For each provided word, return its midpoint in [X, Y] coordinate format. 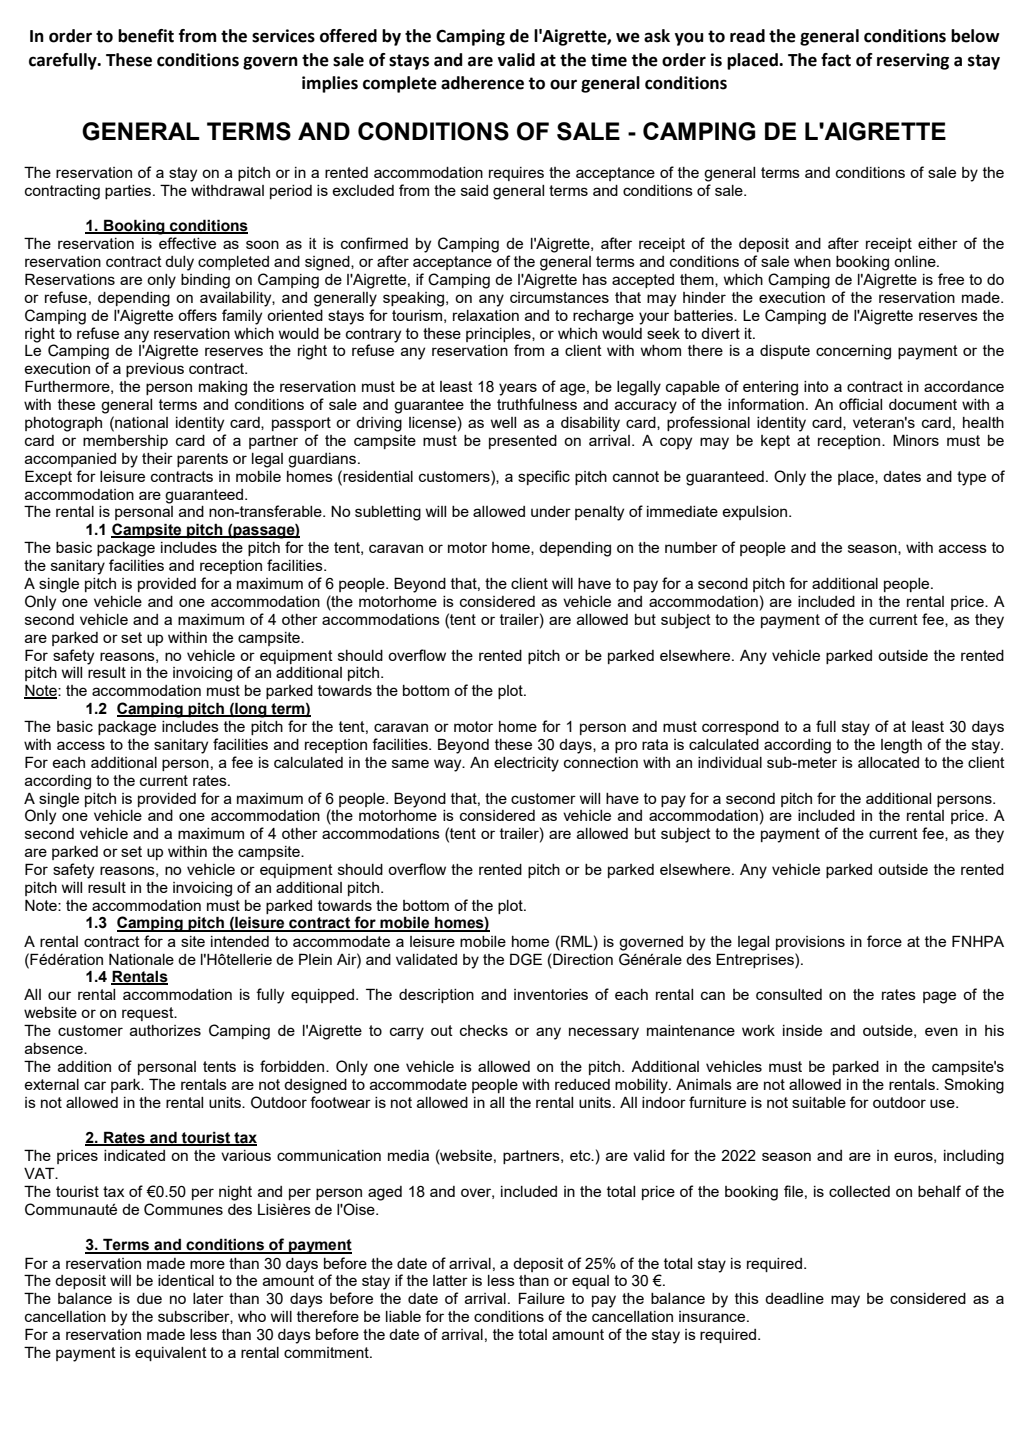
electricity [526, 764]
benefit [146, 36]
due [149, 1298]
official [860, 404]
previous [155, 370]
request [149, 1014]
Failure [542, 1298]
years [518, 389]
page [939, 997]
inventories [551, 994]
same [410, 763]
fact [836, 60]
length [901, 746]
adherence [482, 83]
